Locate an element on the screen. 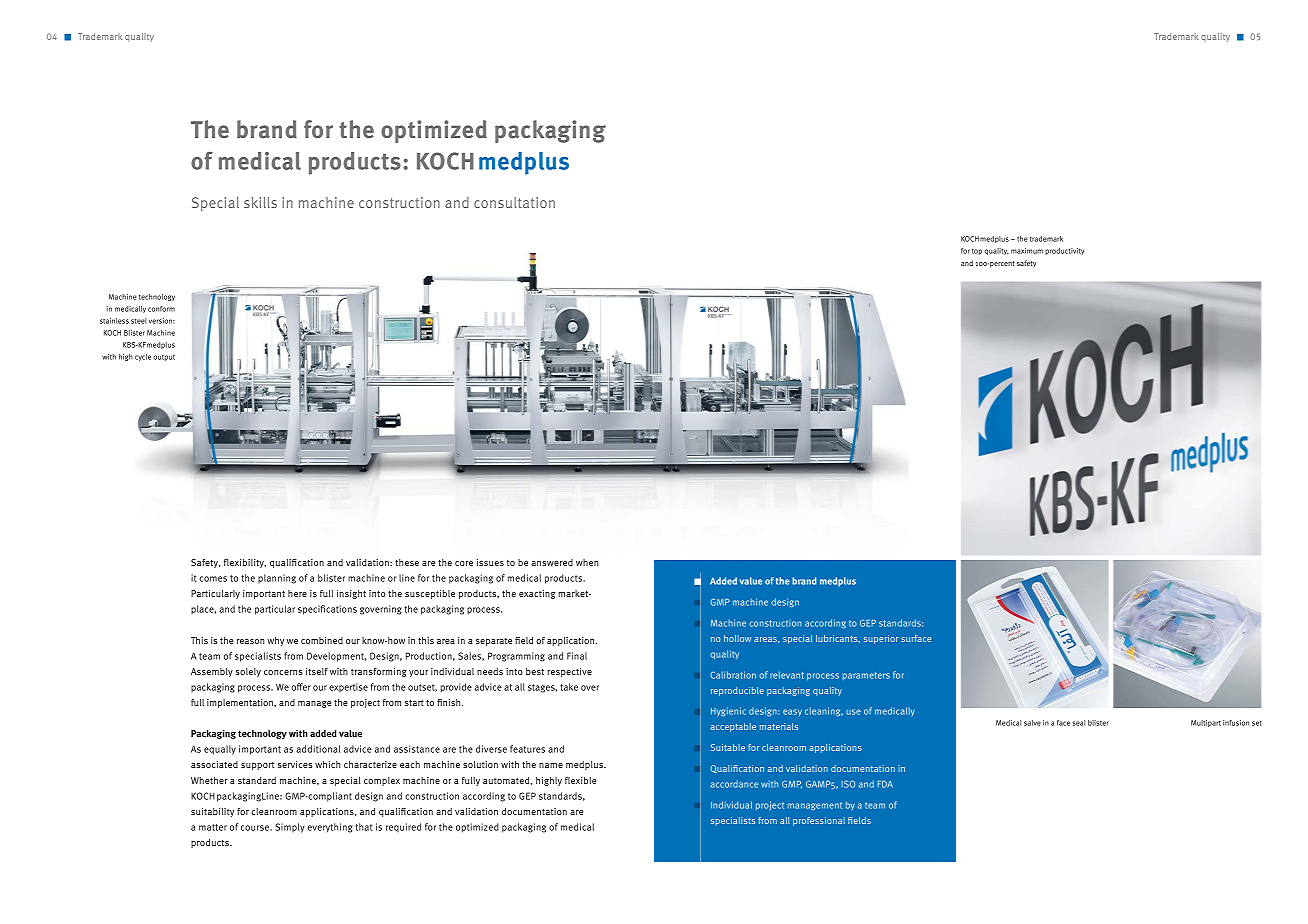 This screenshot has height=924, width=1308. FDA is located at coordinates (885, 784).
